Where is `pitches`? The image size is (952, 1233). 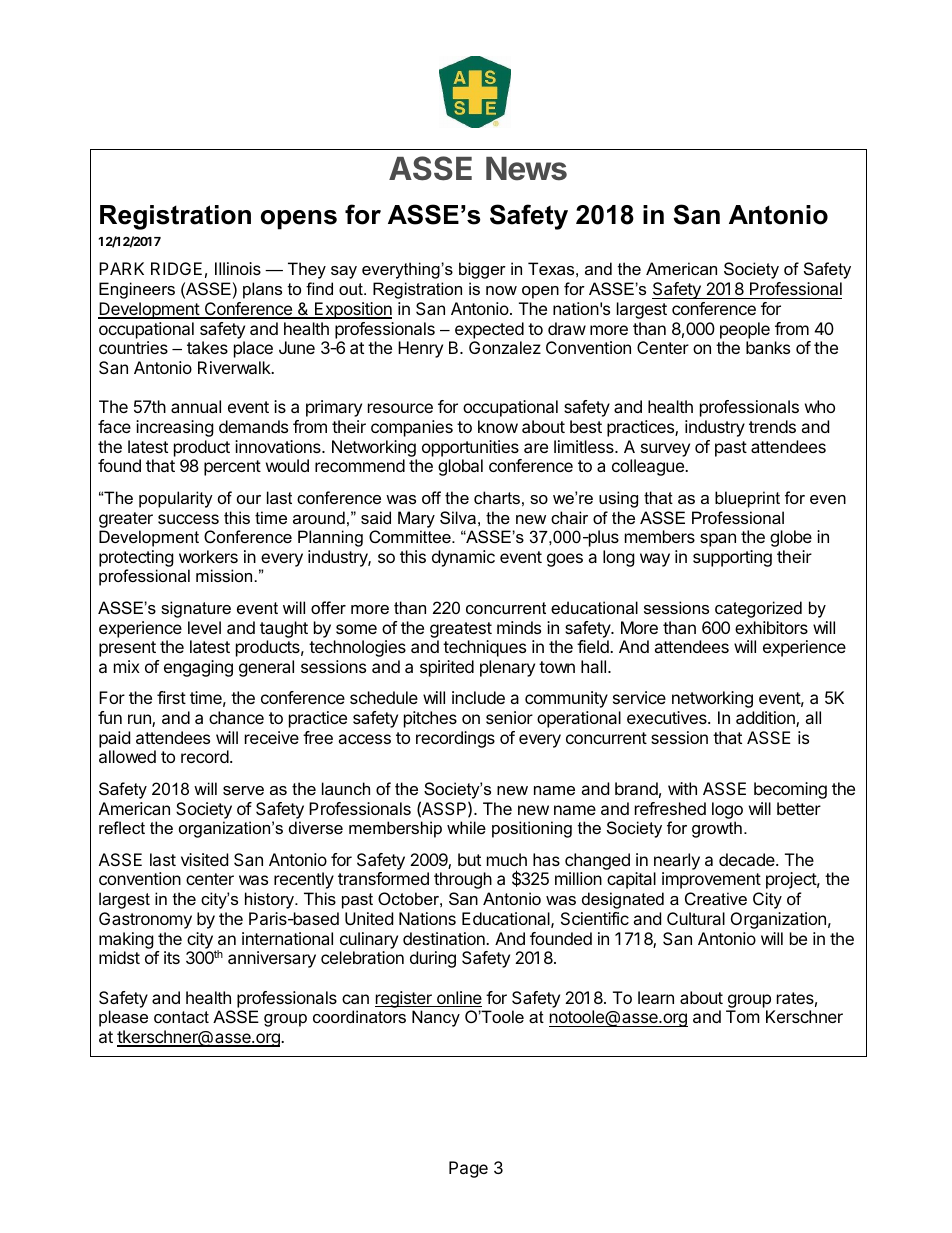
pitches is located at coordinates (430, 719).
